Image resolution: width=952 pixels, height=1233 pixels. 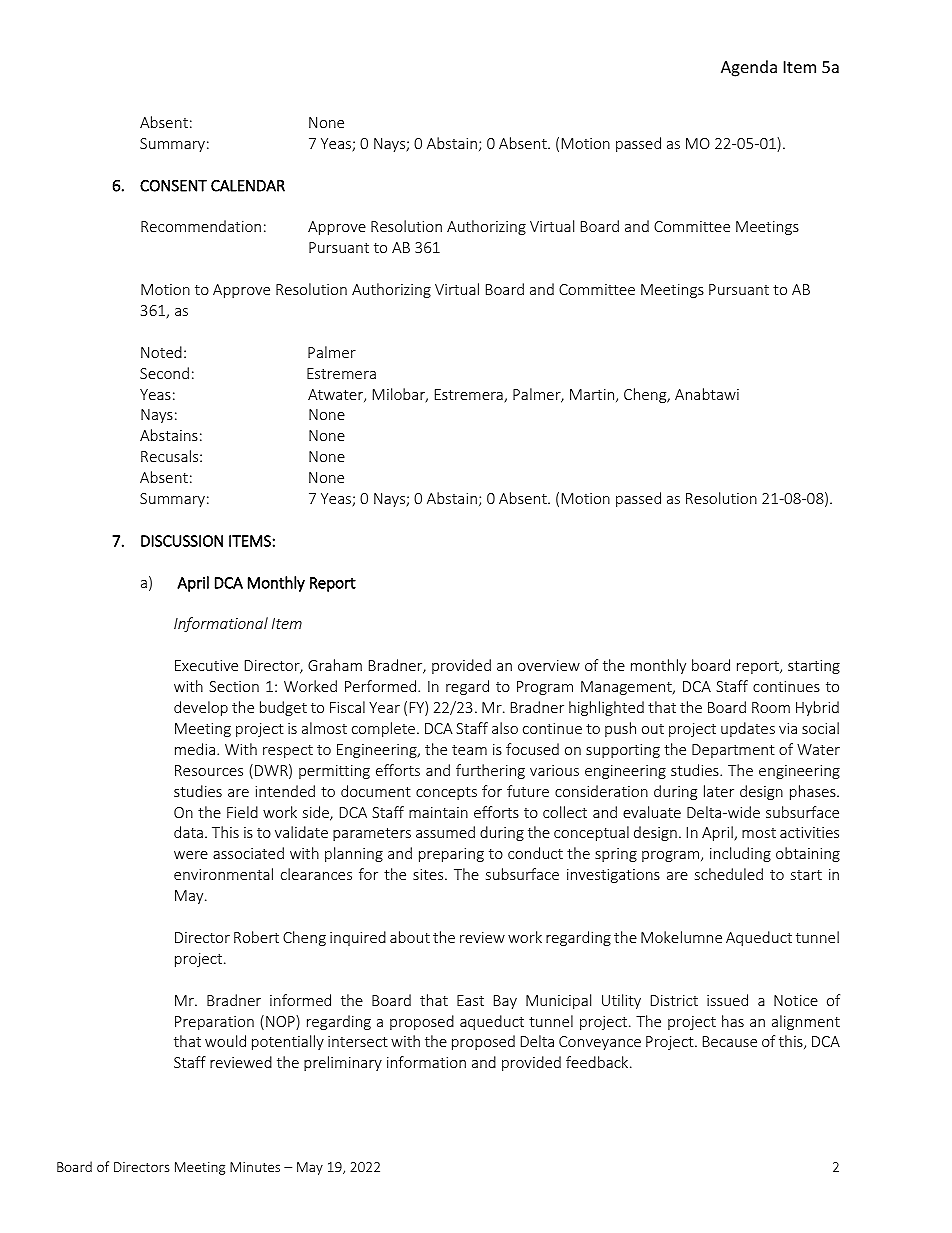 I want to click on CONSENT, so click(x=173, y=186).
